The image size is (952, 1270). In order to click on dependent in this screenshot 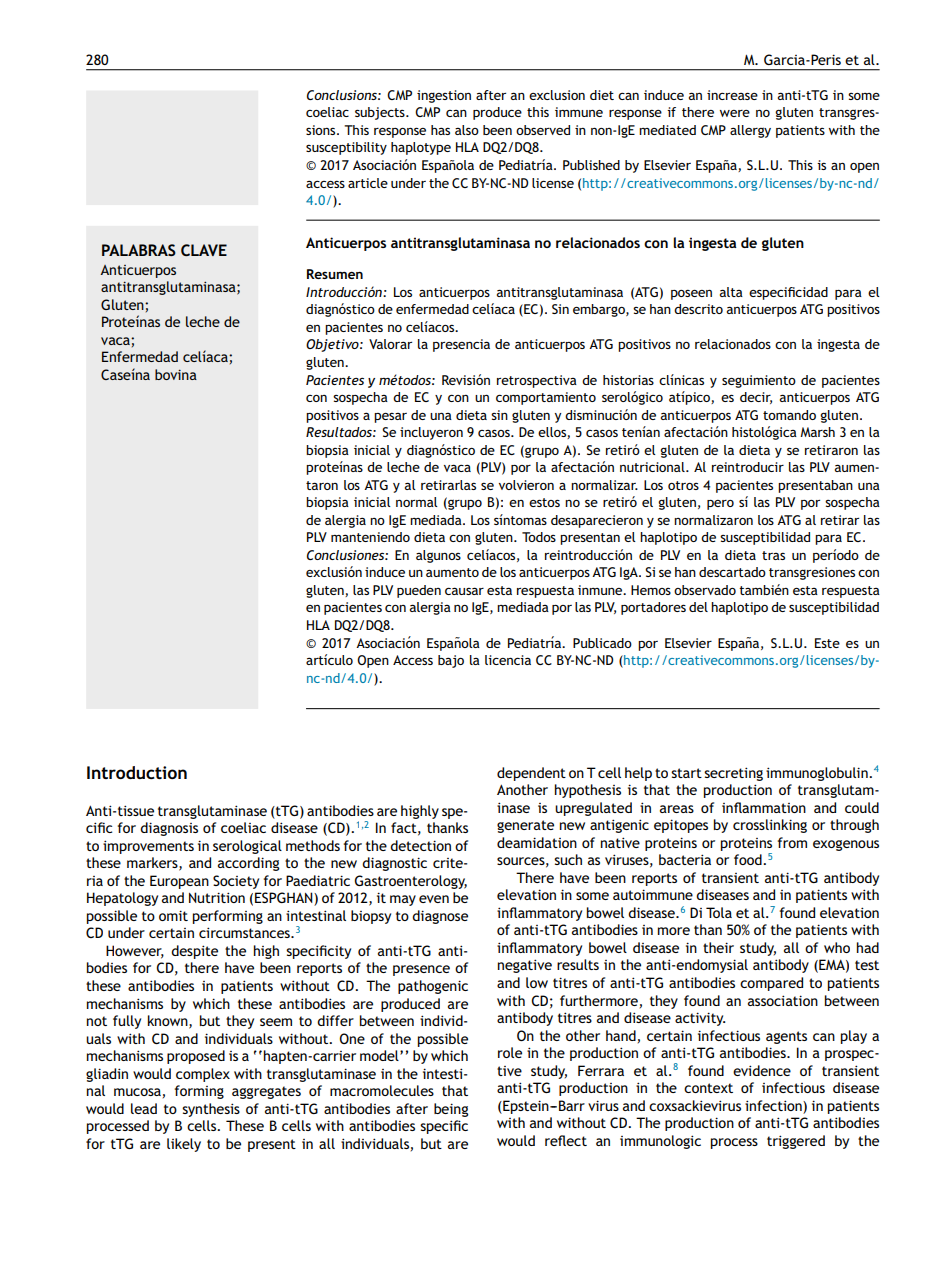, I will do `click(531, 774)`.
